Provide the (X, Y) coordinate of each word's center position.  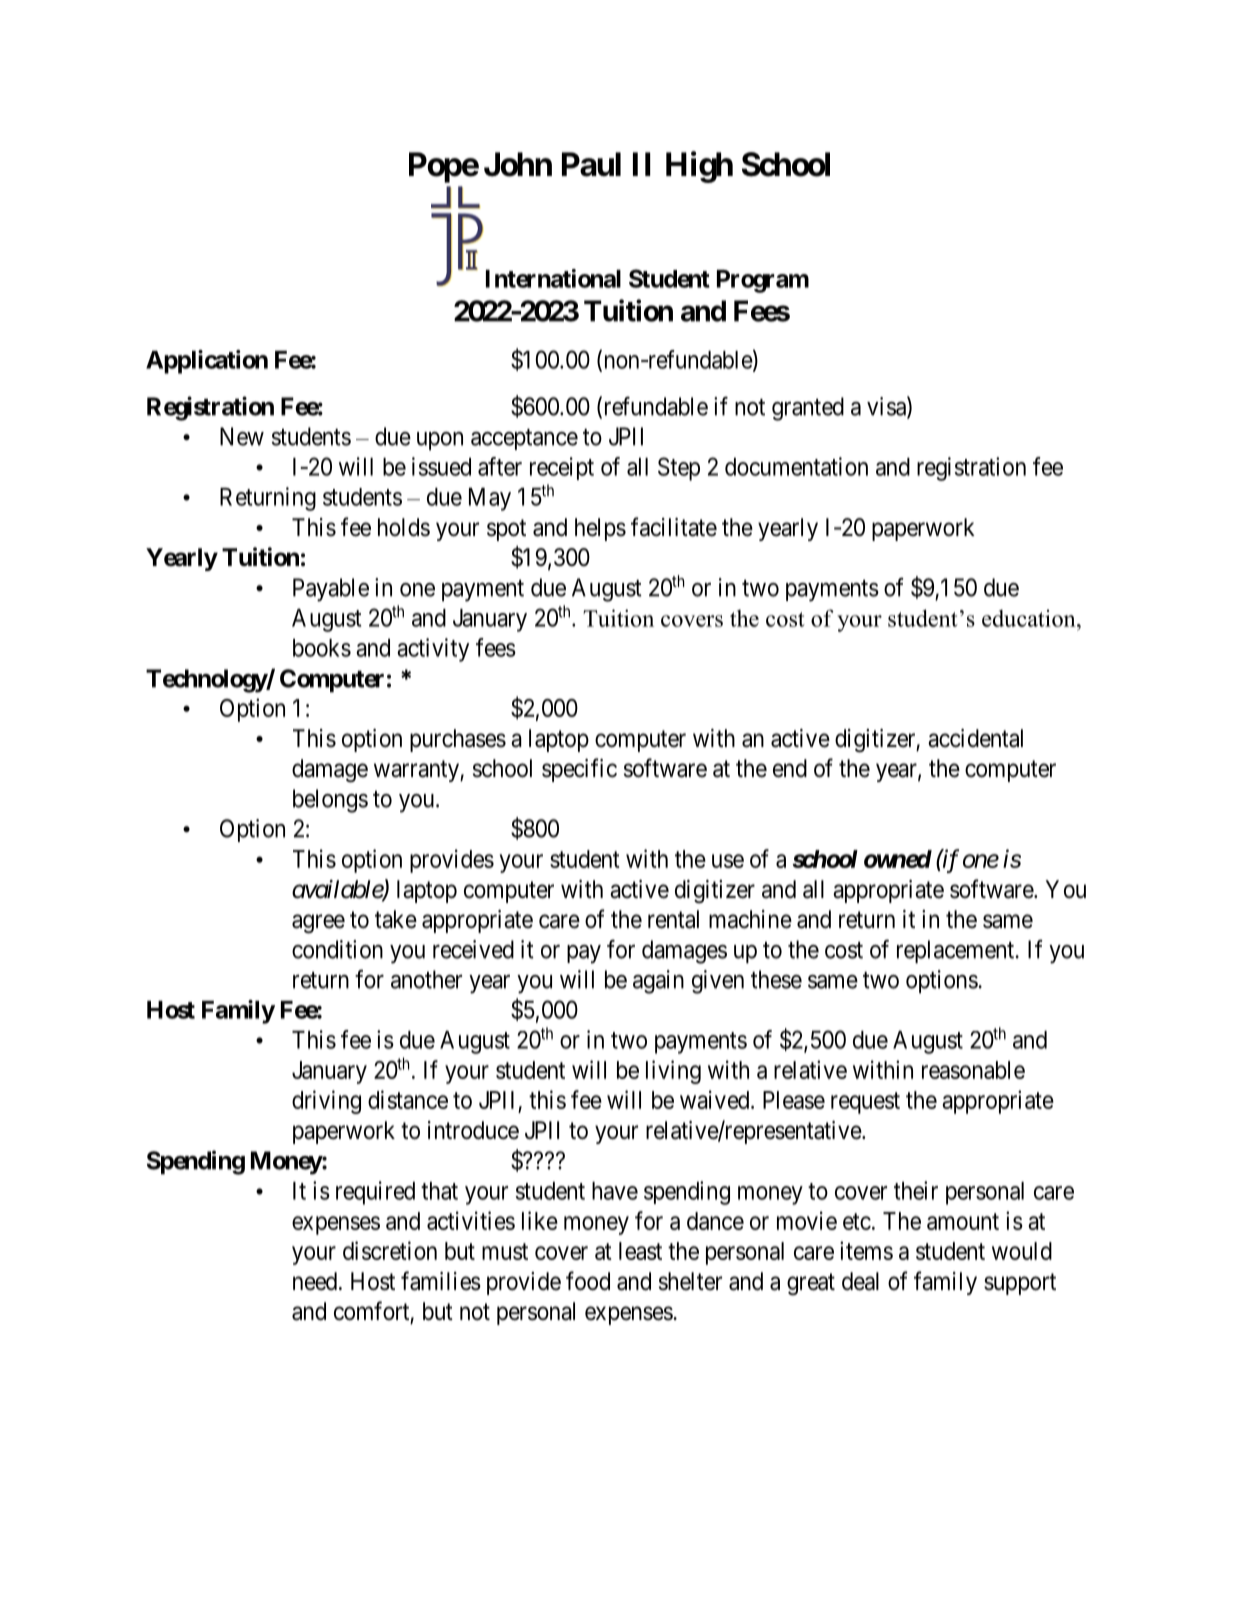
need (315, 1281)
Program (763, 281)
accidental (975, 738)
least (640, 1251)
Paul (591, 164)
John (518, 164)
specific (579, 770)
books (322, 648)
